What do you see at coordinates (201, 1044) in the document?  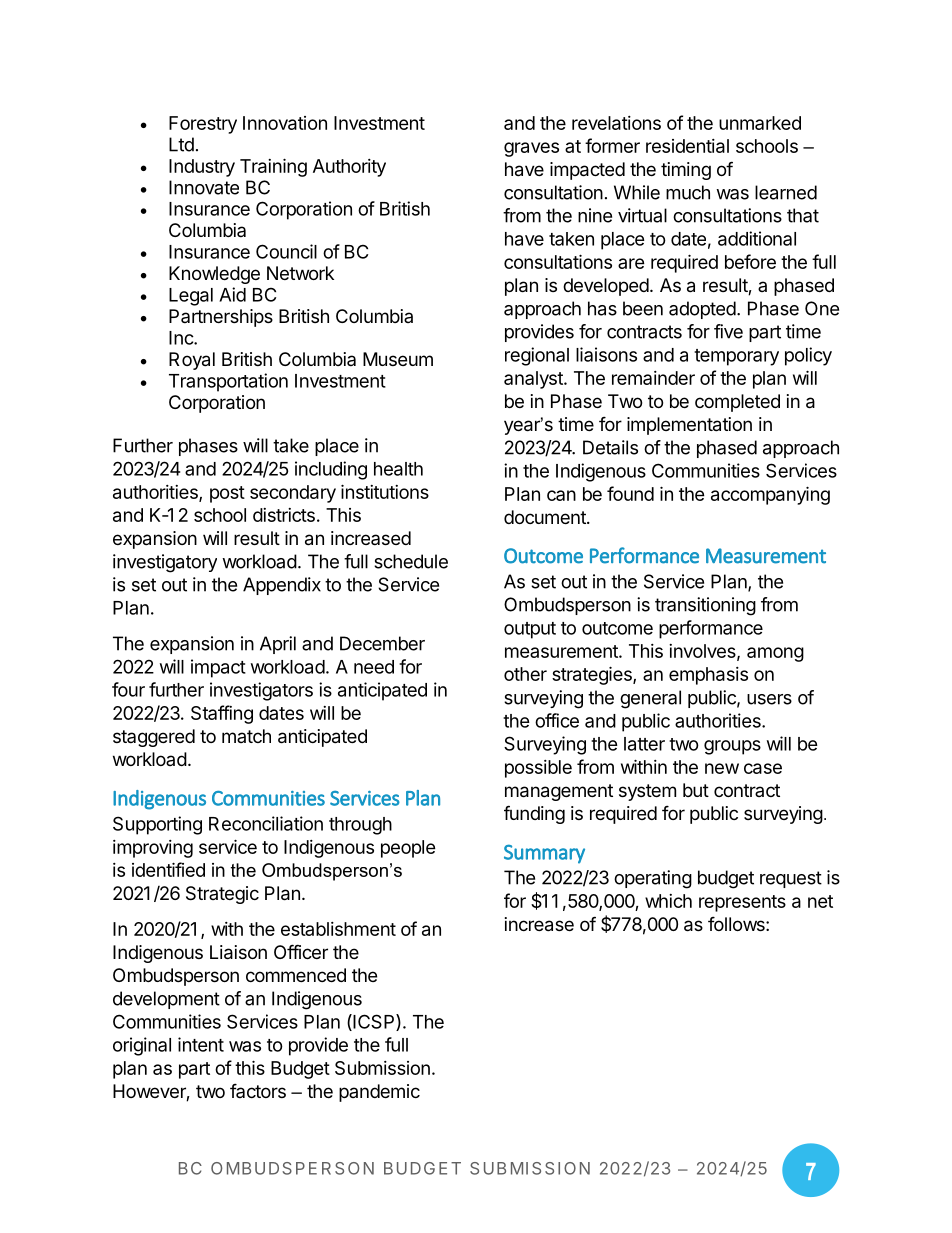 I see `intent` at bounding box center [201, 1044].
